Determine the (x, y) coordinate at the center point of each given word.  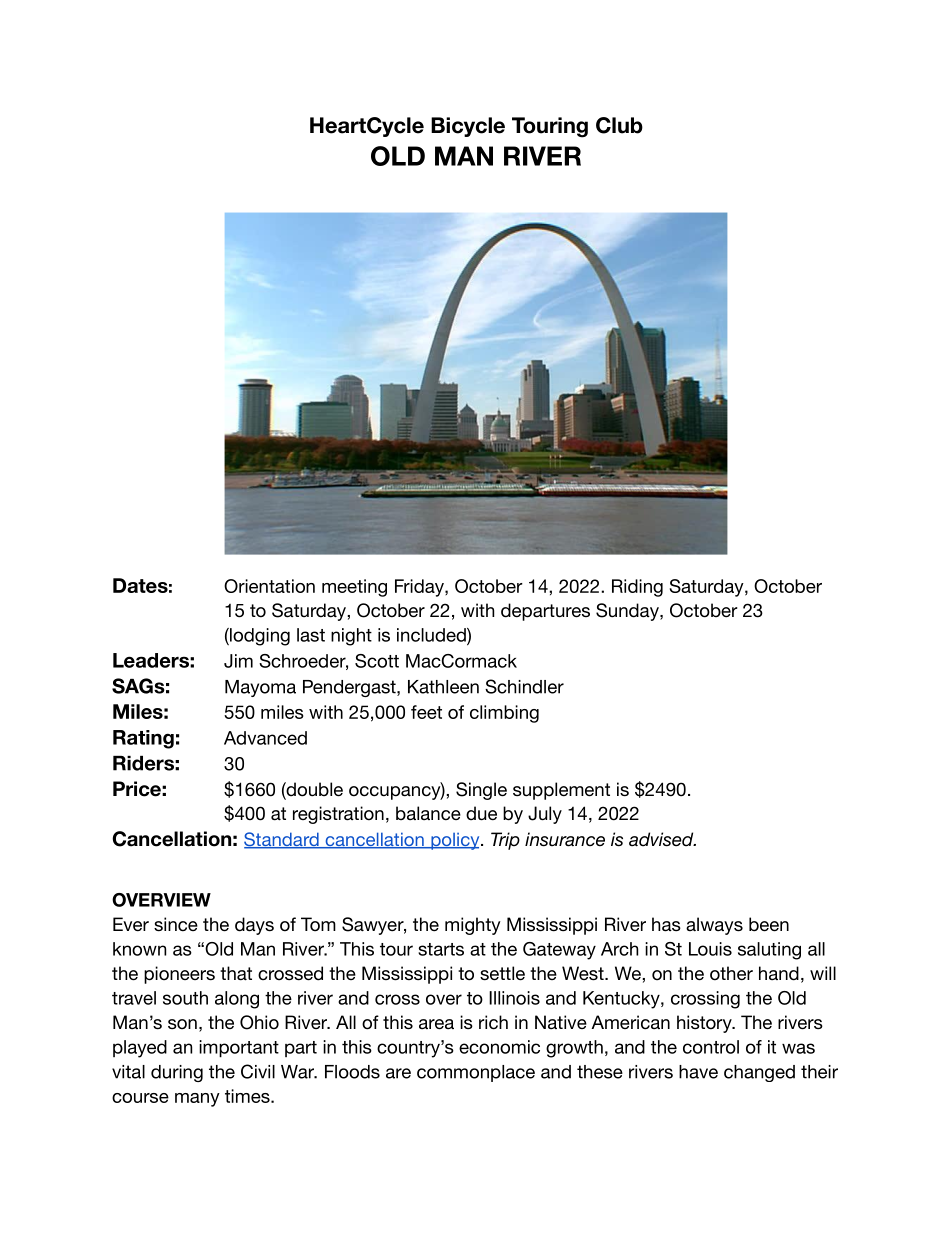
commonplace (476, 1073)
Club (619, 125)
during (177, 1073)
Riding (637, 588)
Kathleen (443, 687)
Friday (420, 588)
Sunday (628, 612)
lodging (259, 637)
